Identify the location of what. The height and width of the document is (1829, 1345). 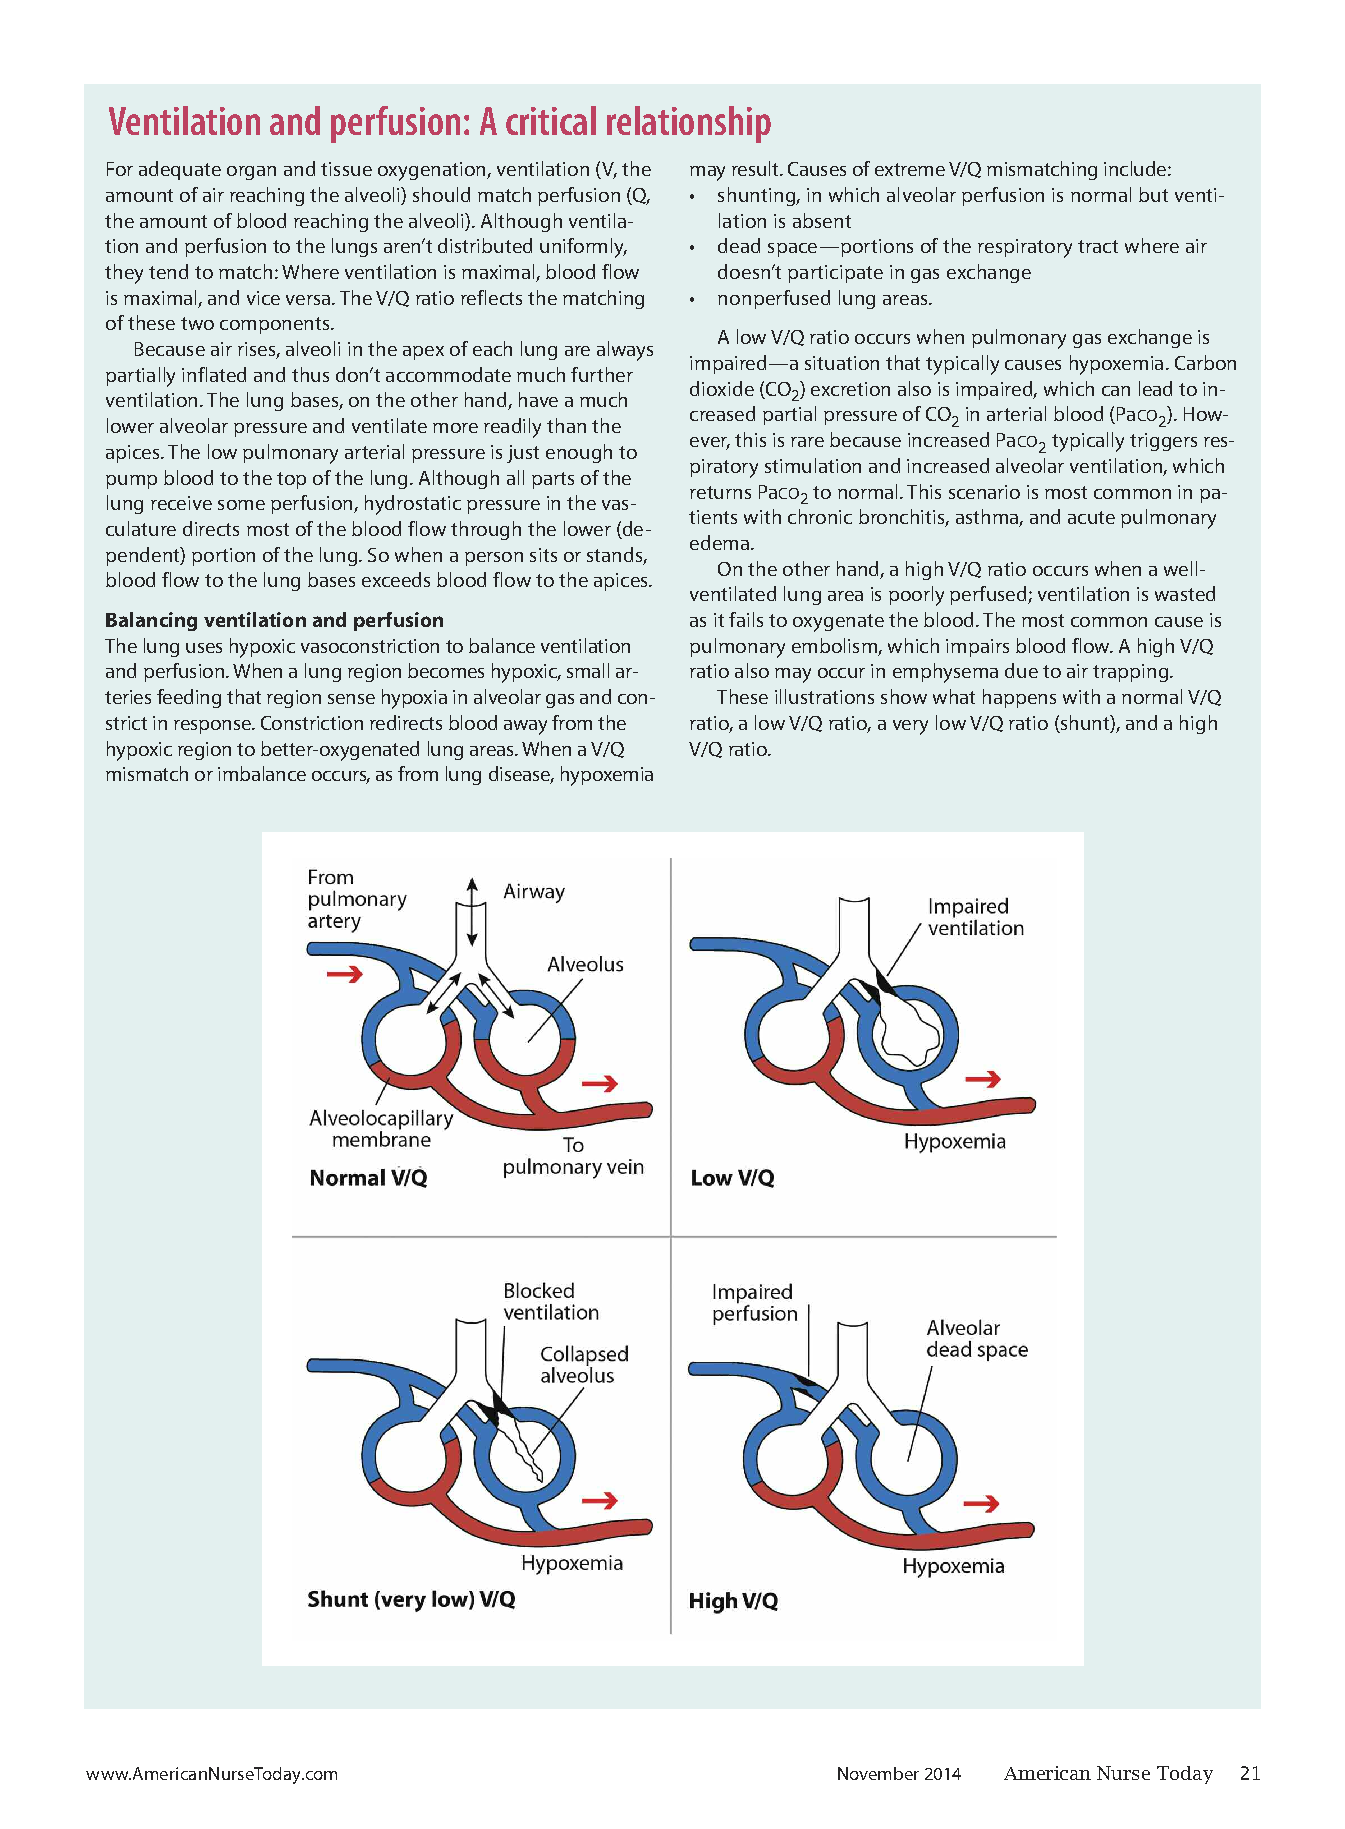
(954, 696).
